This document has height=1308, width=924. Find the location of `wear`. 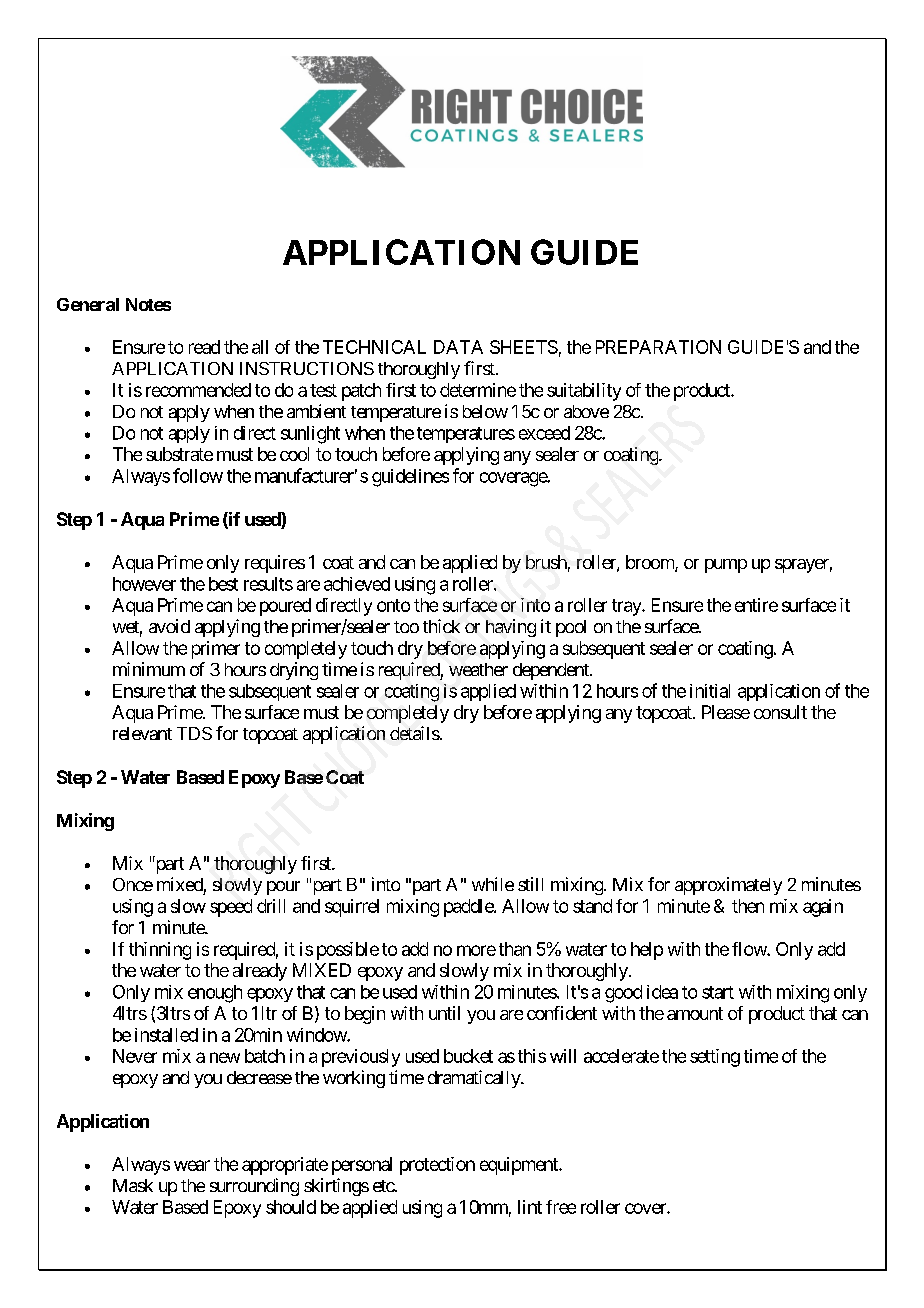

wear is located at coordinates (192, 1165).
